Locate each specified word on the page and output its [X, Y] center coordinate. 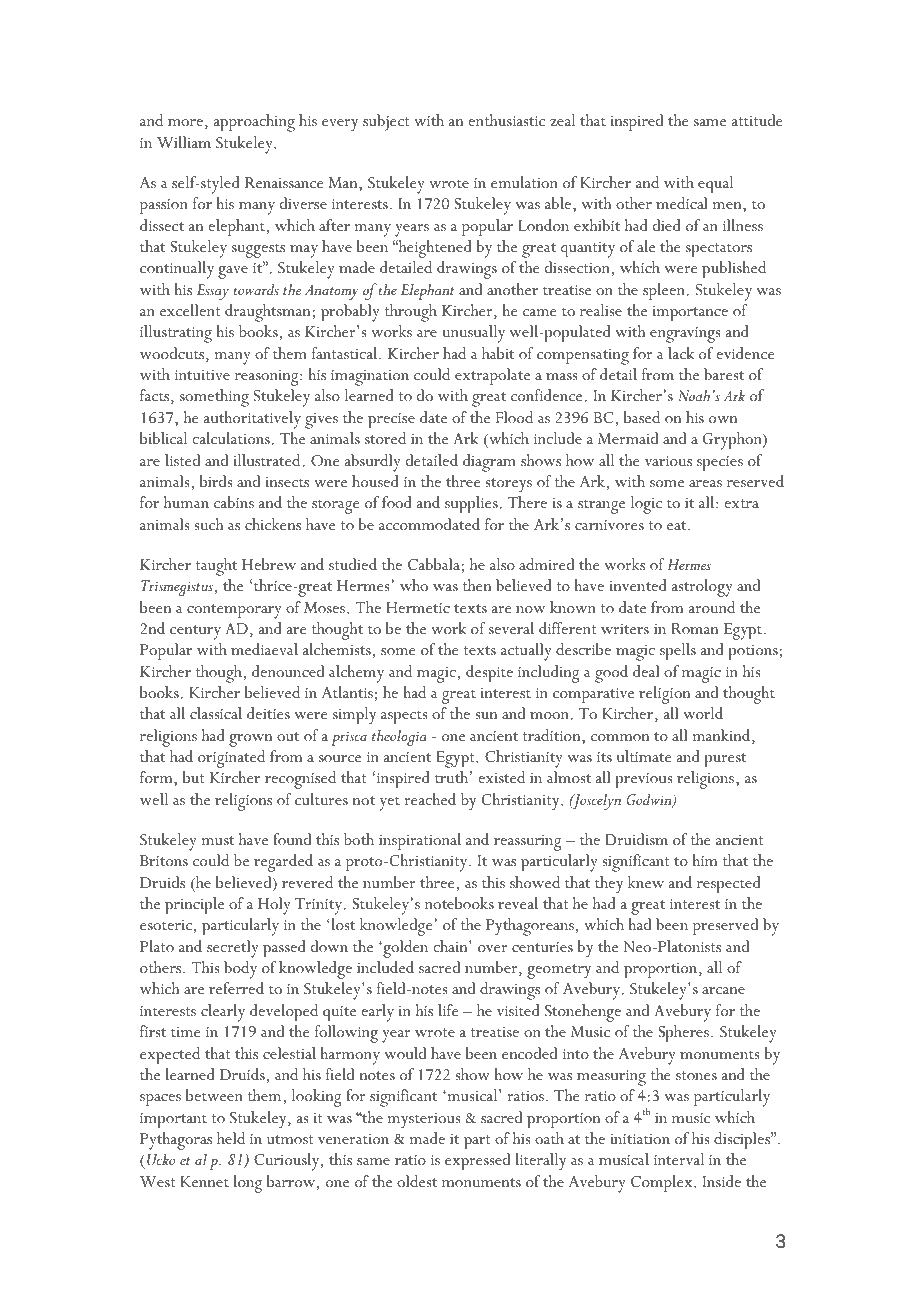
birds [216, 481]
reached [430, 799]
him [704, 860]
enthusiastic [506, 120]
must [217, 840]
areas [705, 483]
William [184, 142]
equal [715, 184]
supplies [471, 504]
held [231, 1138]
